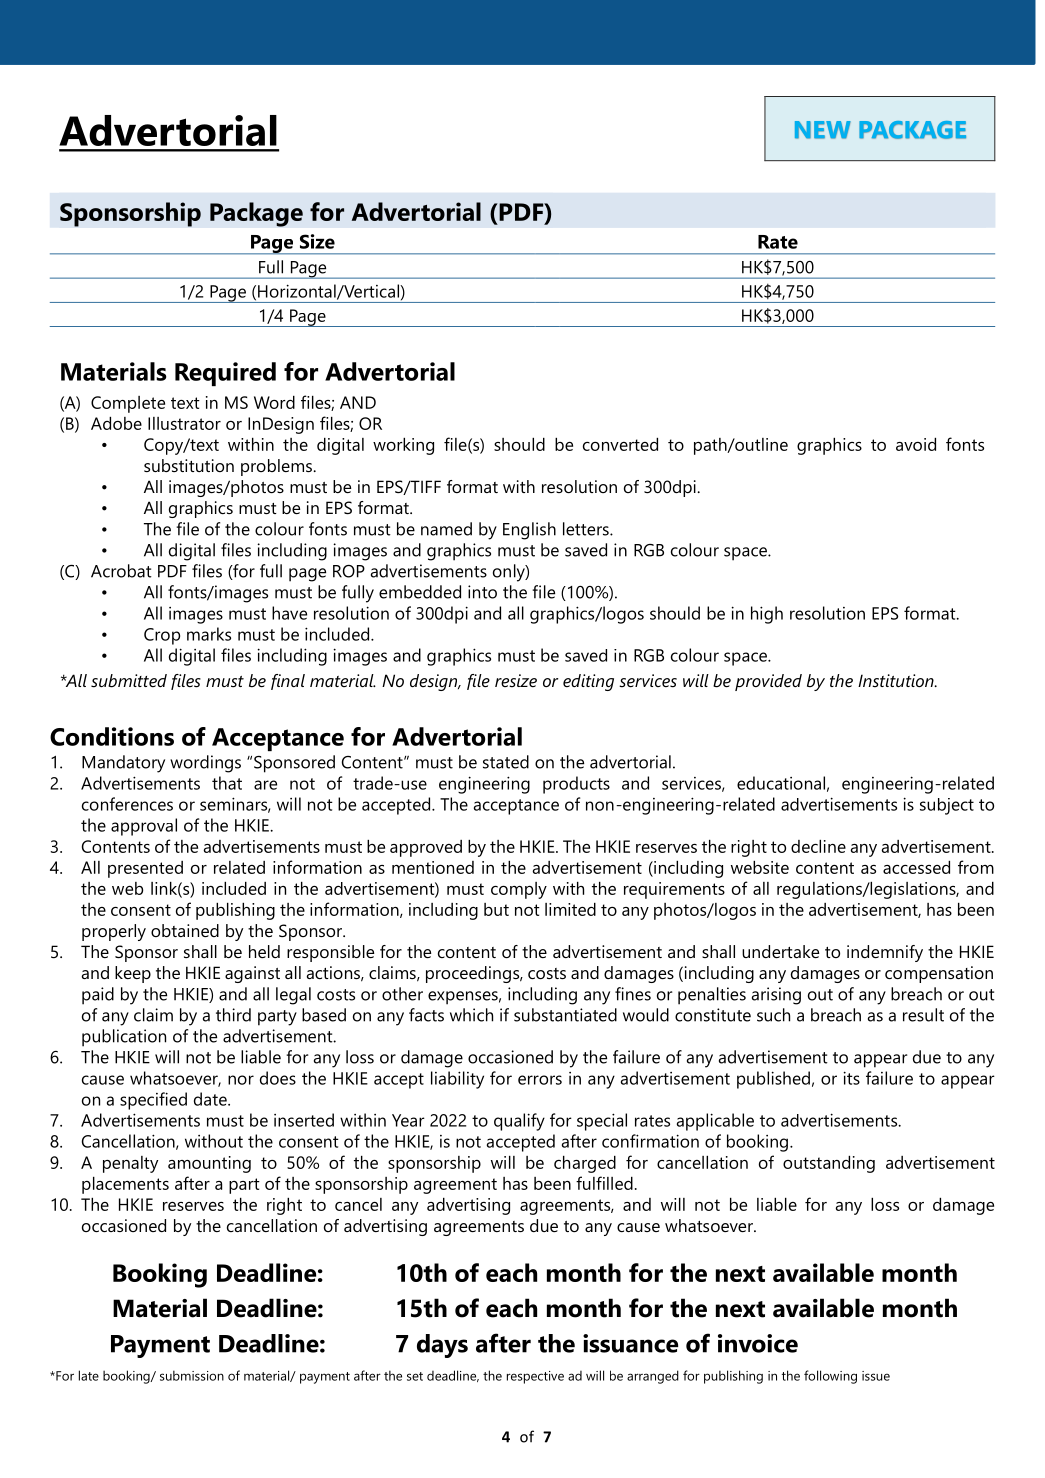 The height and width of the screenshot is (1478, 1045). I want to click on stated, so click(506, 762).
